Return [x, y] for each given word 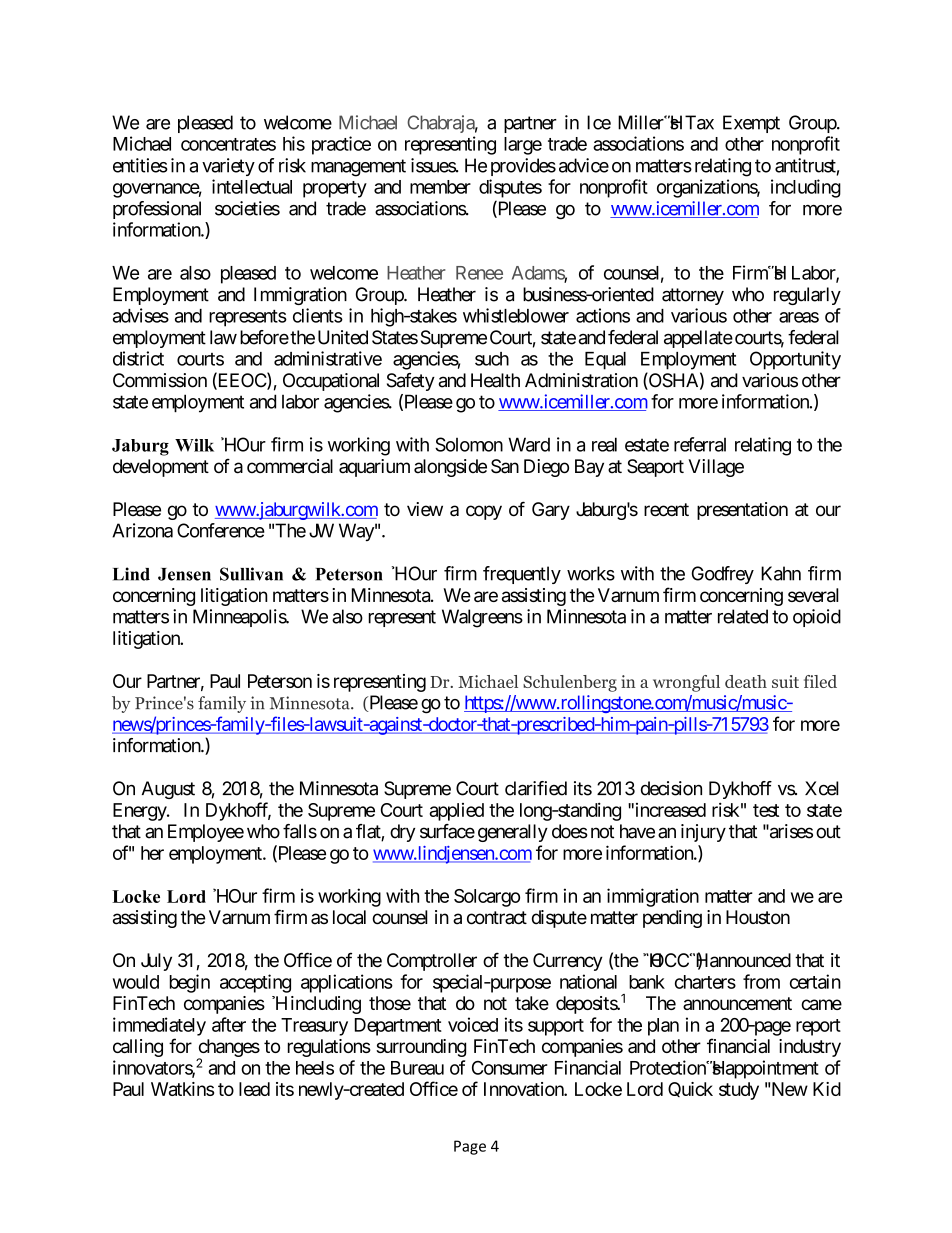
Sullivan [251, 574]
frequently [522, 575]
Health [495, 380]
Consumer [510, 1068]
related [743, 616]
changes [229, 1049]
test [766, 810]
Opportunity [795, 360]
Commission [160, 380]
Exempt [751, 124]
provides [523, 167]
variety [228, 167]
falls [300, 831]
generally [513, 833]
